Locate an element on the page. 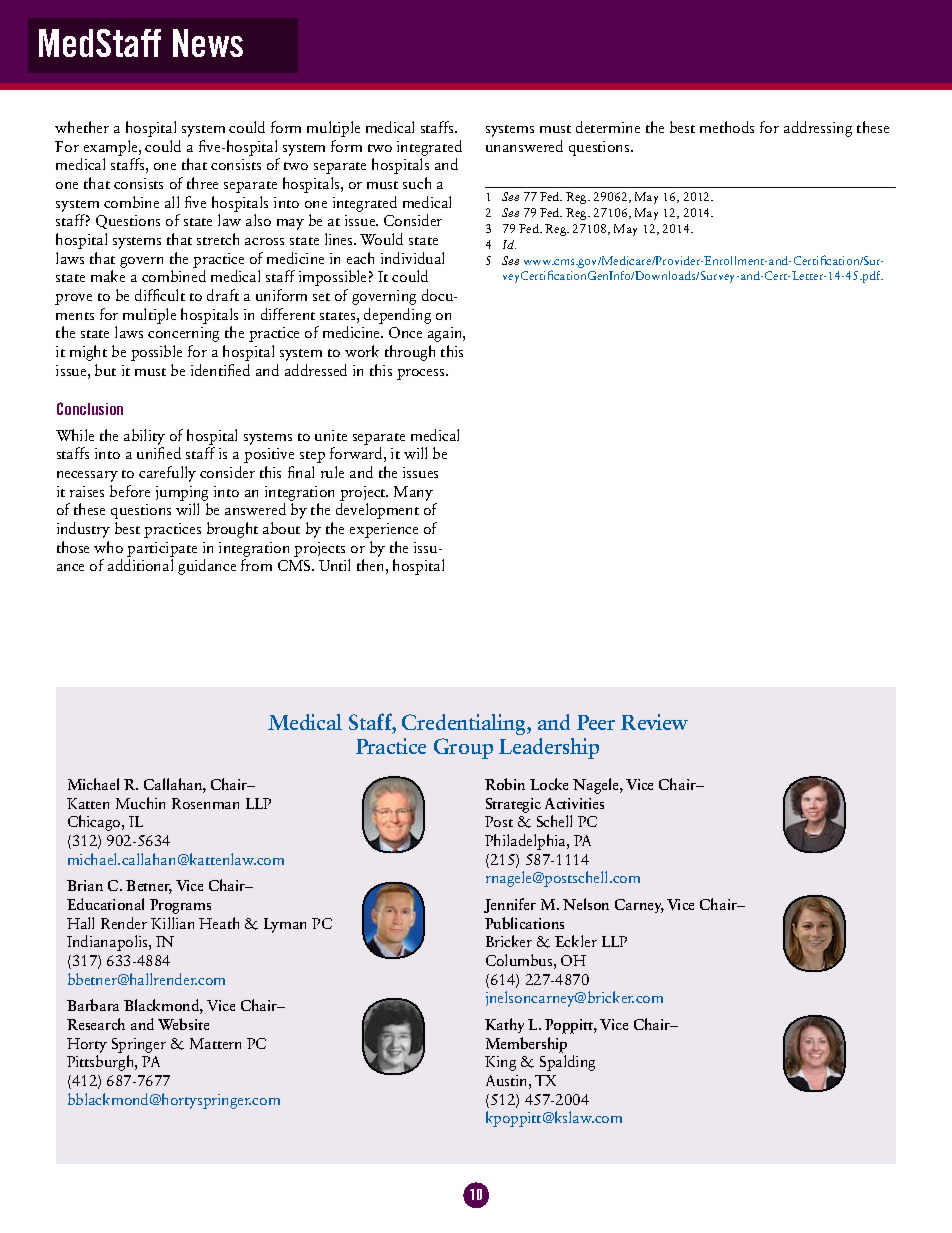 This document has height=1233, width=952. Review is located at coordinates (654, 722).
